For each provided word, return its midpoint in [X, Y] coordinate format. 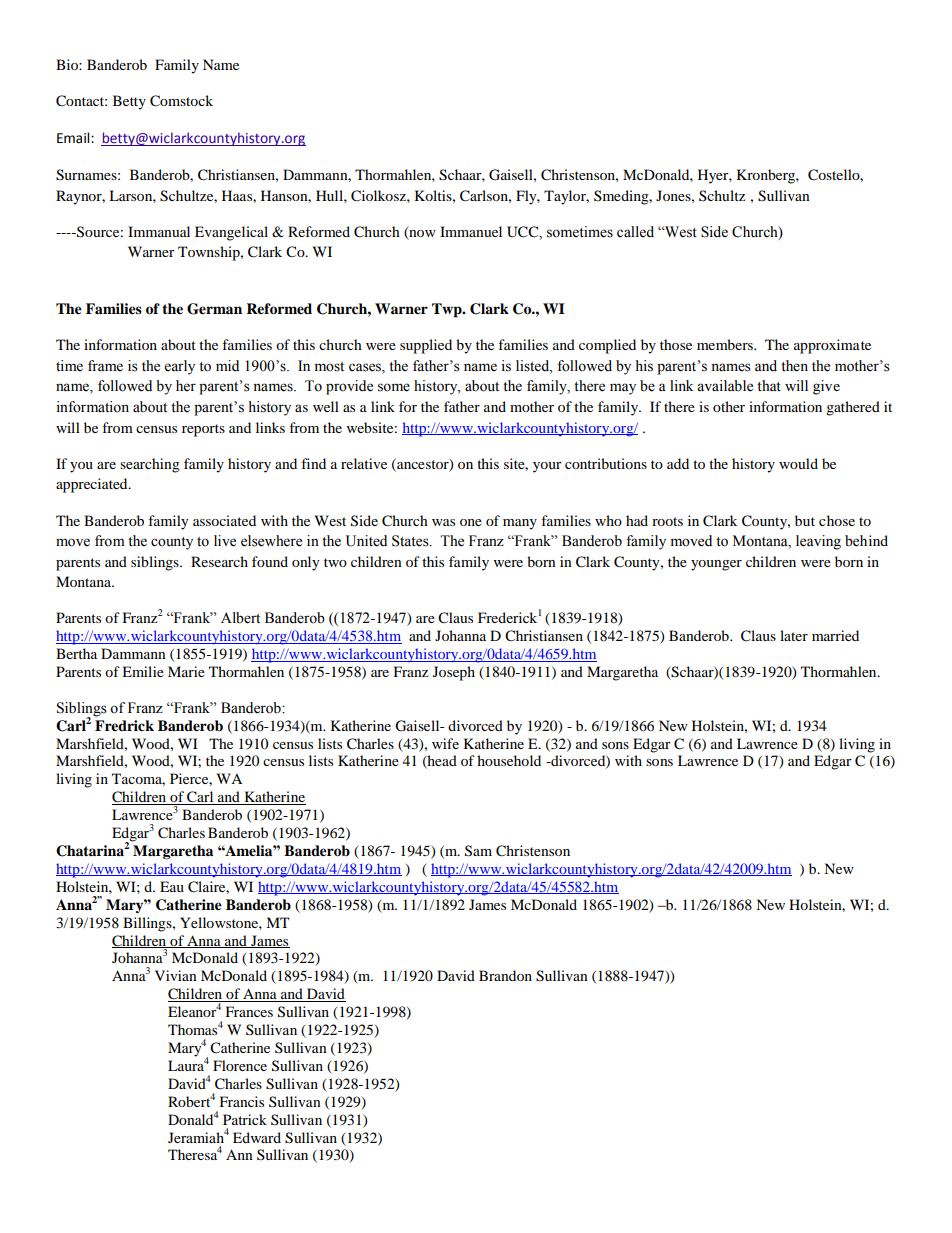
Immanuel [471, 231]
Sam [478, 851]
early [180, 367]
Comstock [181, 101]
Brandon [505, 975]
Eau [172, 886]
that [769, 385]
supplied [426, 346]
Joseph [454, 673]
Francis [242, 1101]
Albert [240, 618]
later [794, 635]
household [509, 760]
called [635, 232]
